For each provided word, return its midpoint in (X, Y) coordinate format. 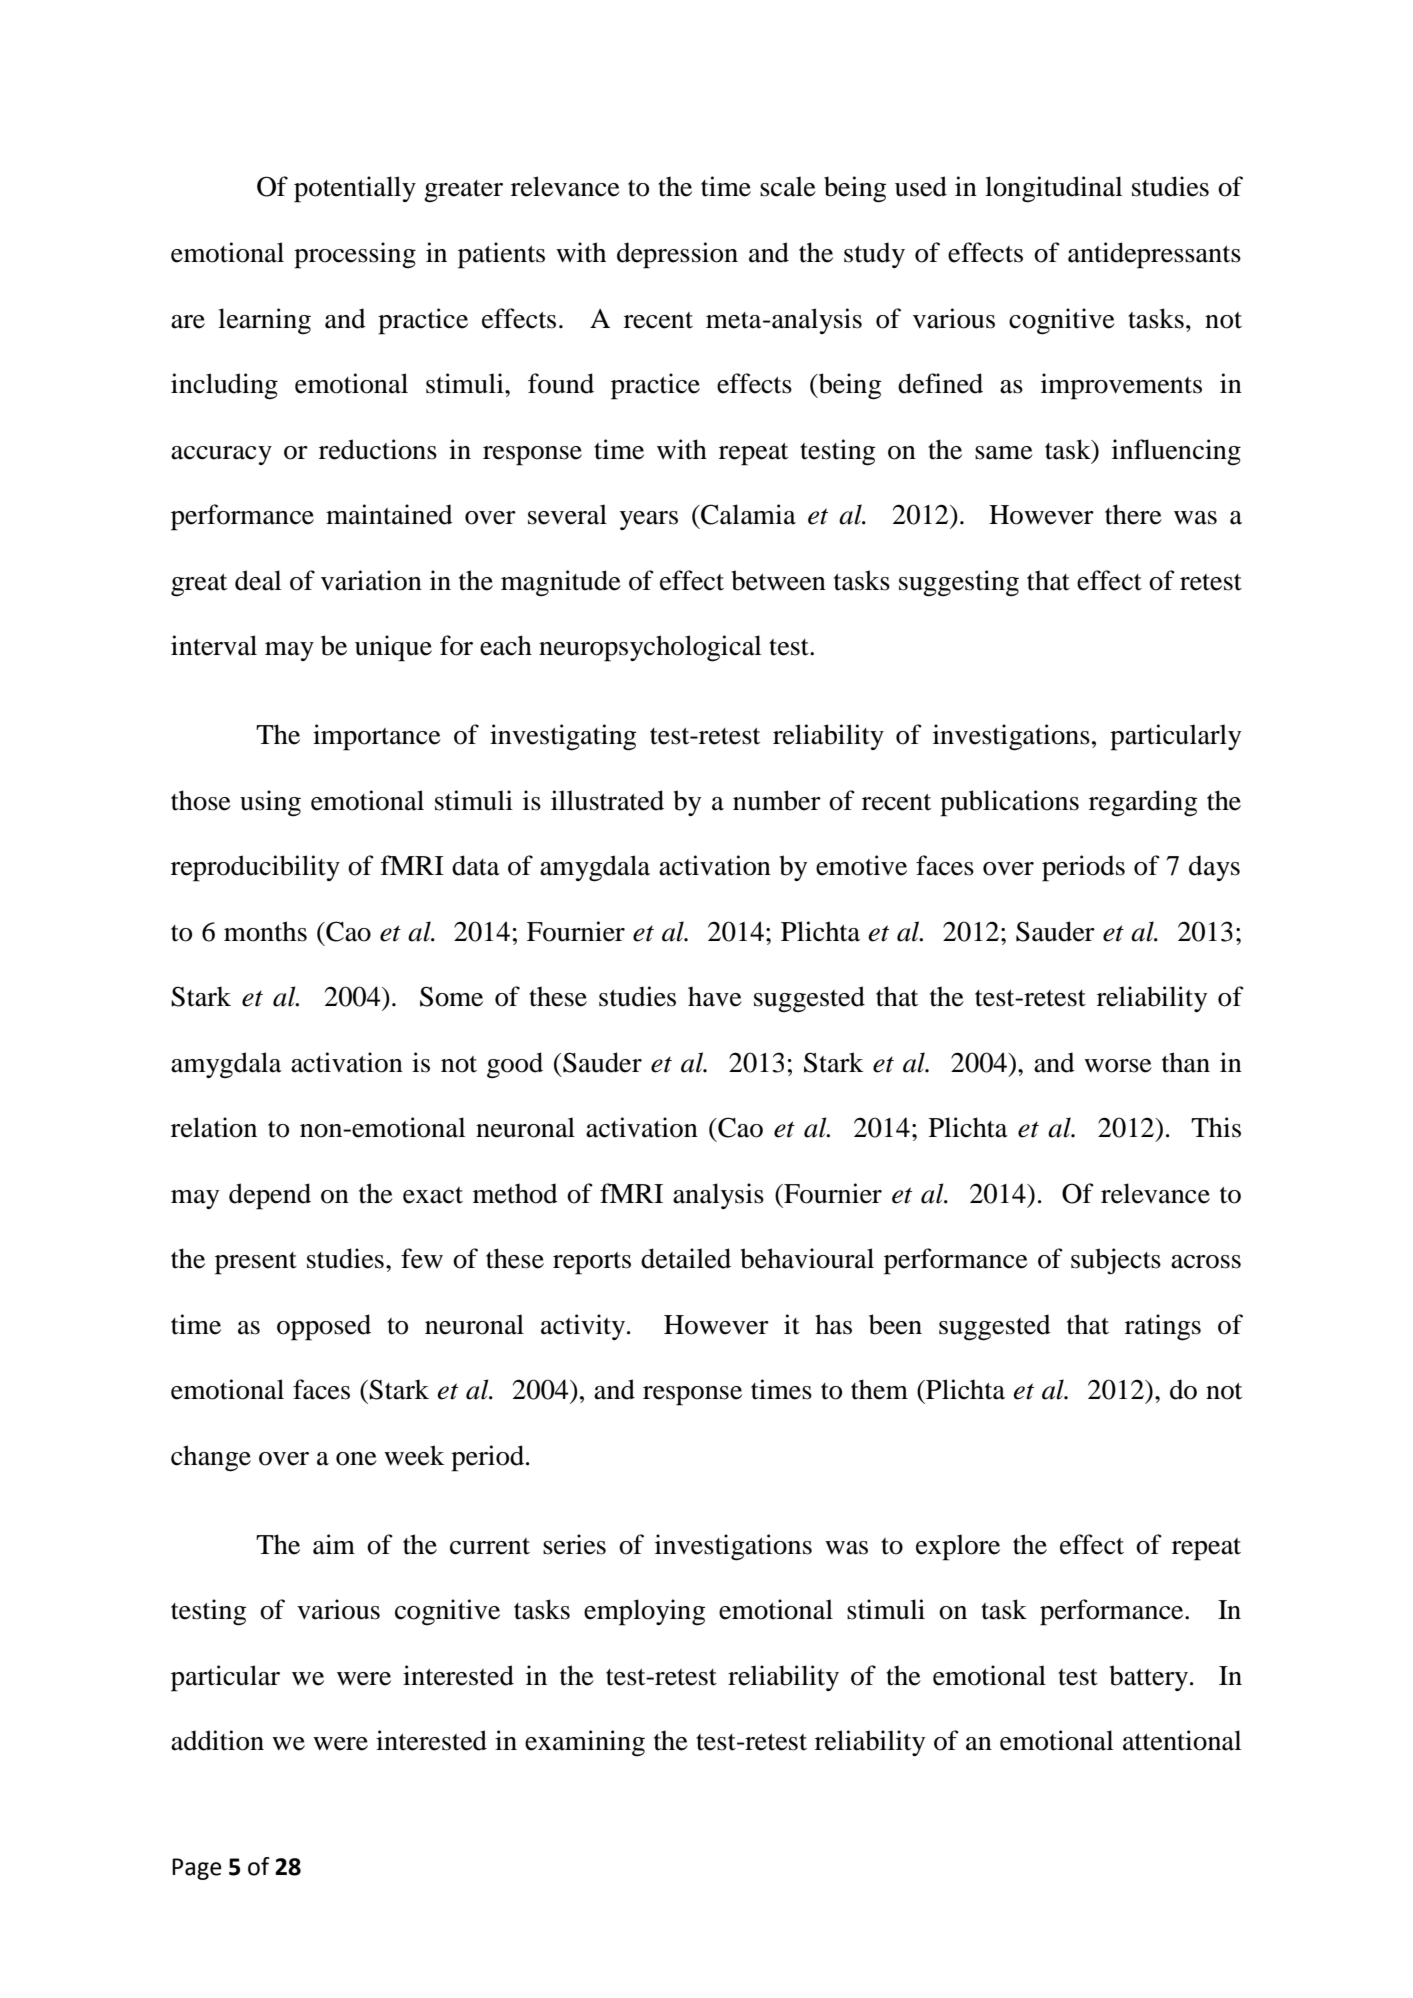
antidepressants (1154, 255)
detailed (686, 1258)
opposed (324, 1327)
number (777, 800)
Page (197, 1869)
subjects (1116, 1261)
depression (677, 255)
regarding (1143, 803)
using (270, 803)
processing (355, 255)
